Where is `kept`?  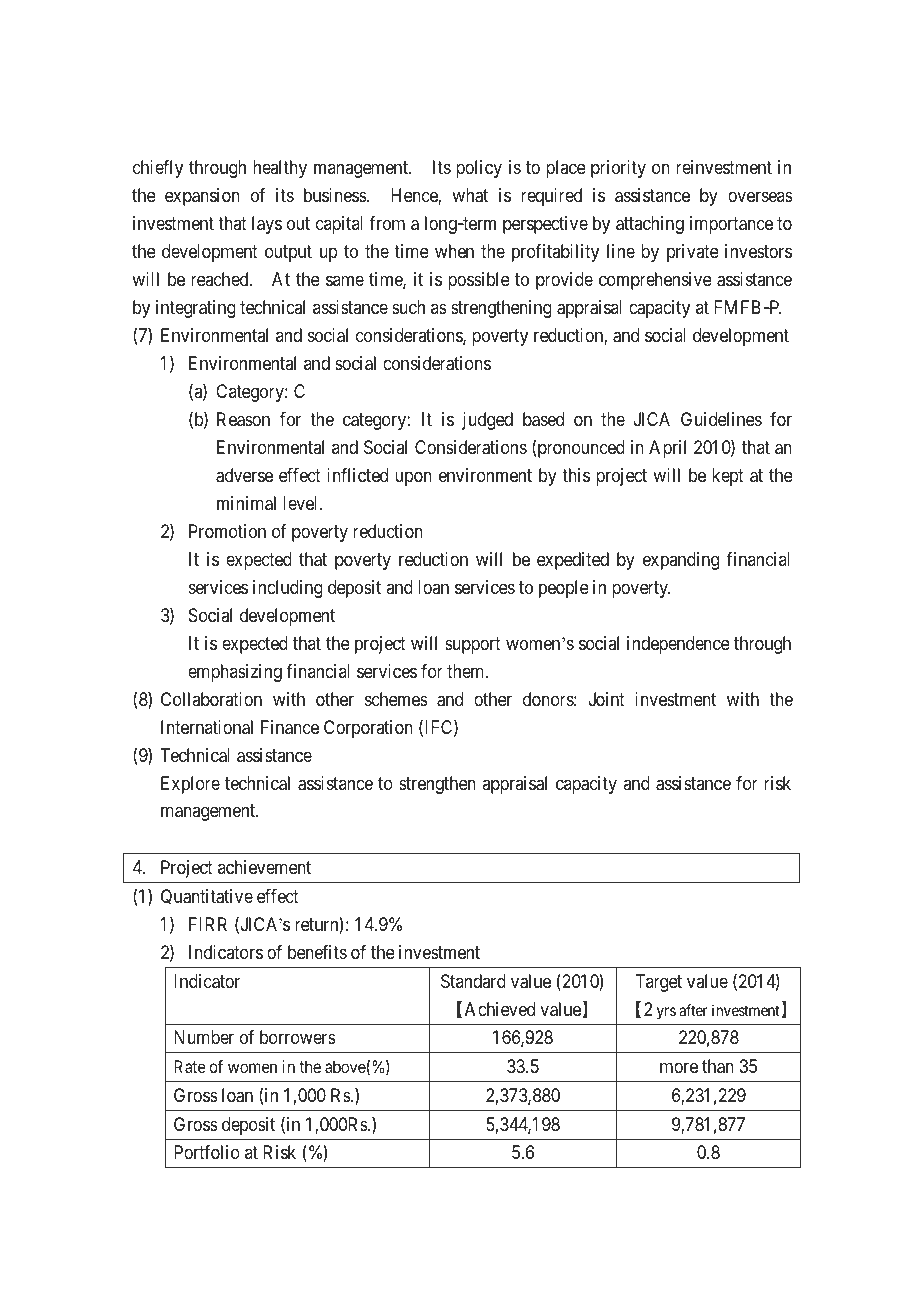 kept is located at coordinates (728, 477).
